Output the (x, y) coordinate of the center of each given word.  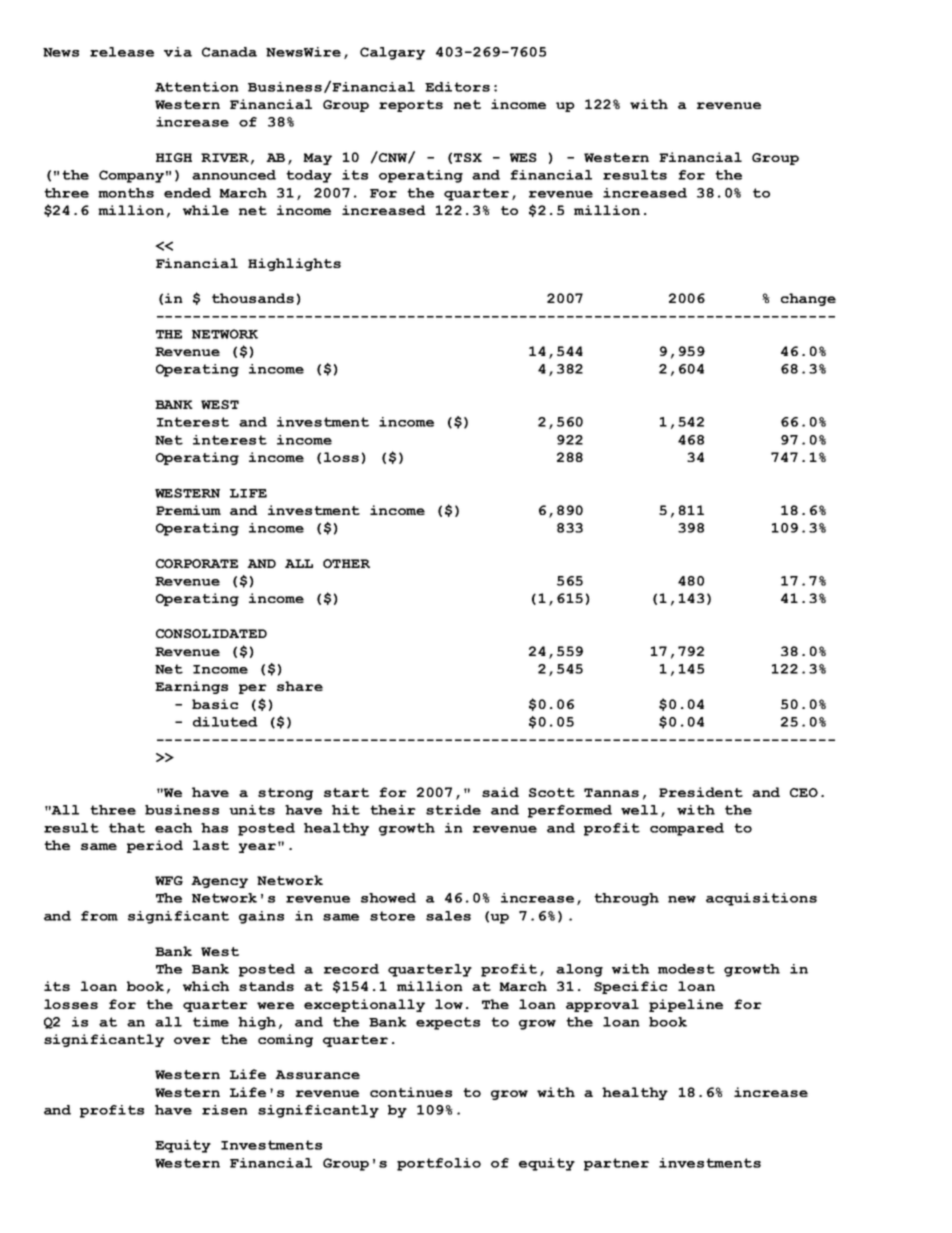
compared (687, 829)
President (701, 792)
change (808, 299)
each (173, 828)
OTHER (346, 563)
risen (225, 1110)
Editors (457, 87)
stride (453, 810)
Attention (197, 87)
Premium (188, 510)
